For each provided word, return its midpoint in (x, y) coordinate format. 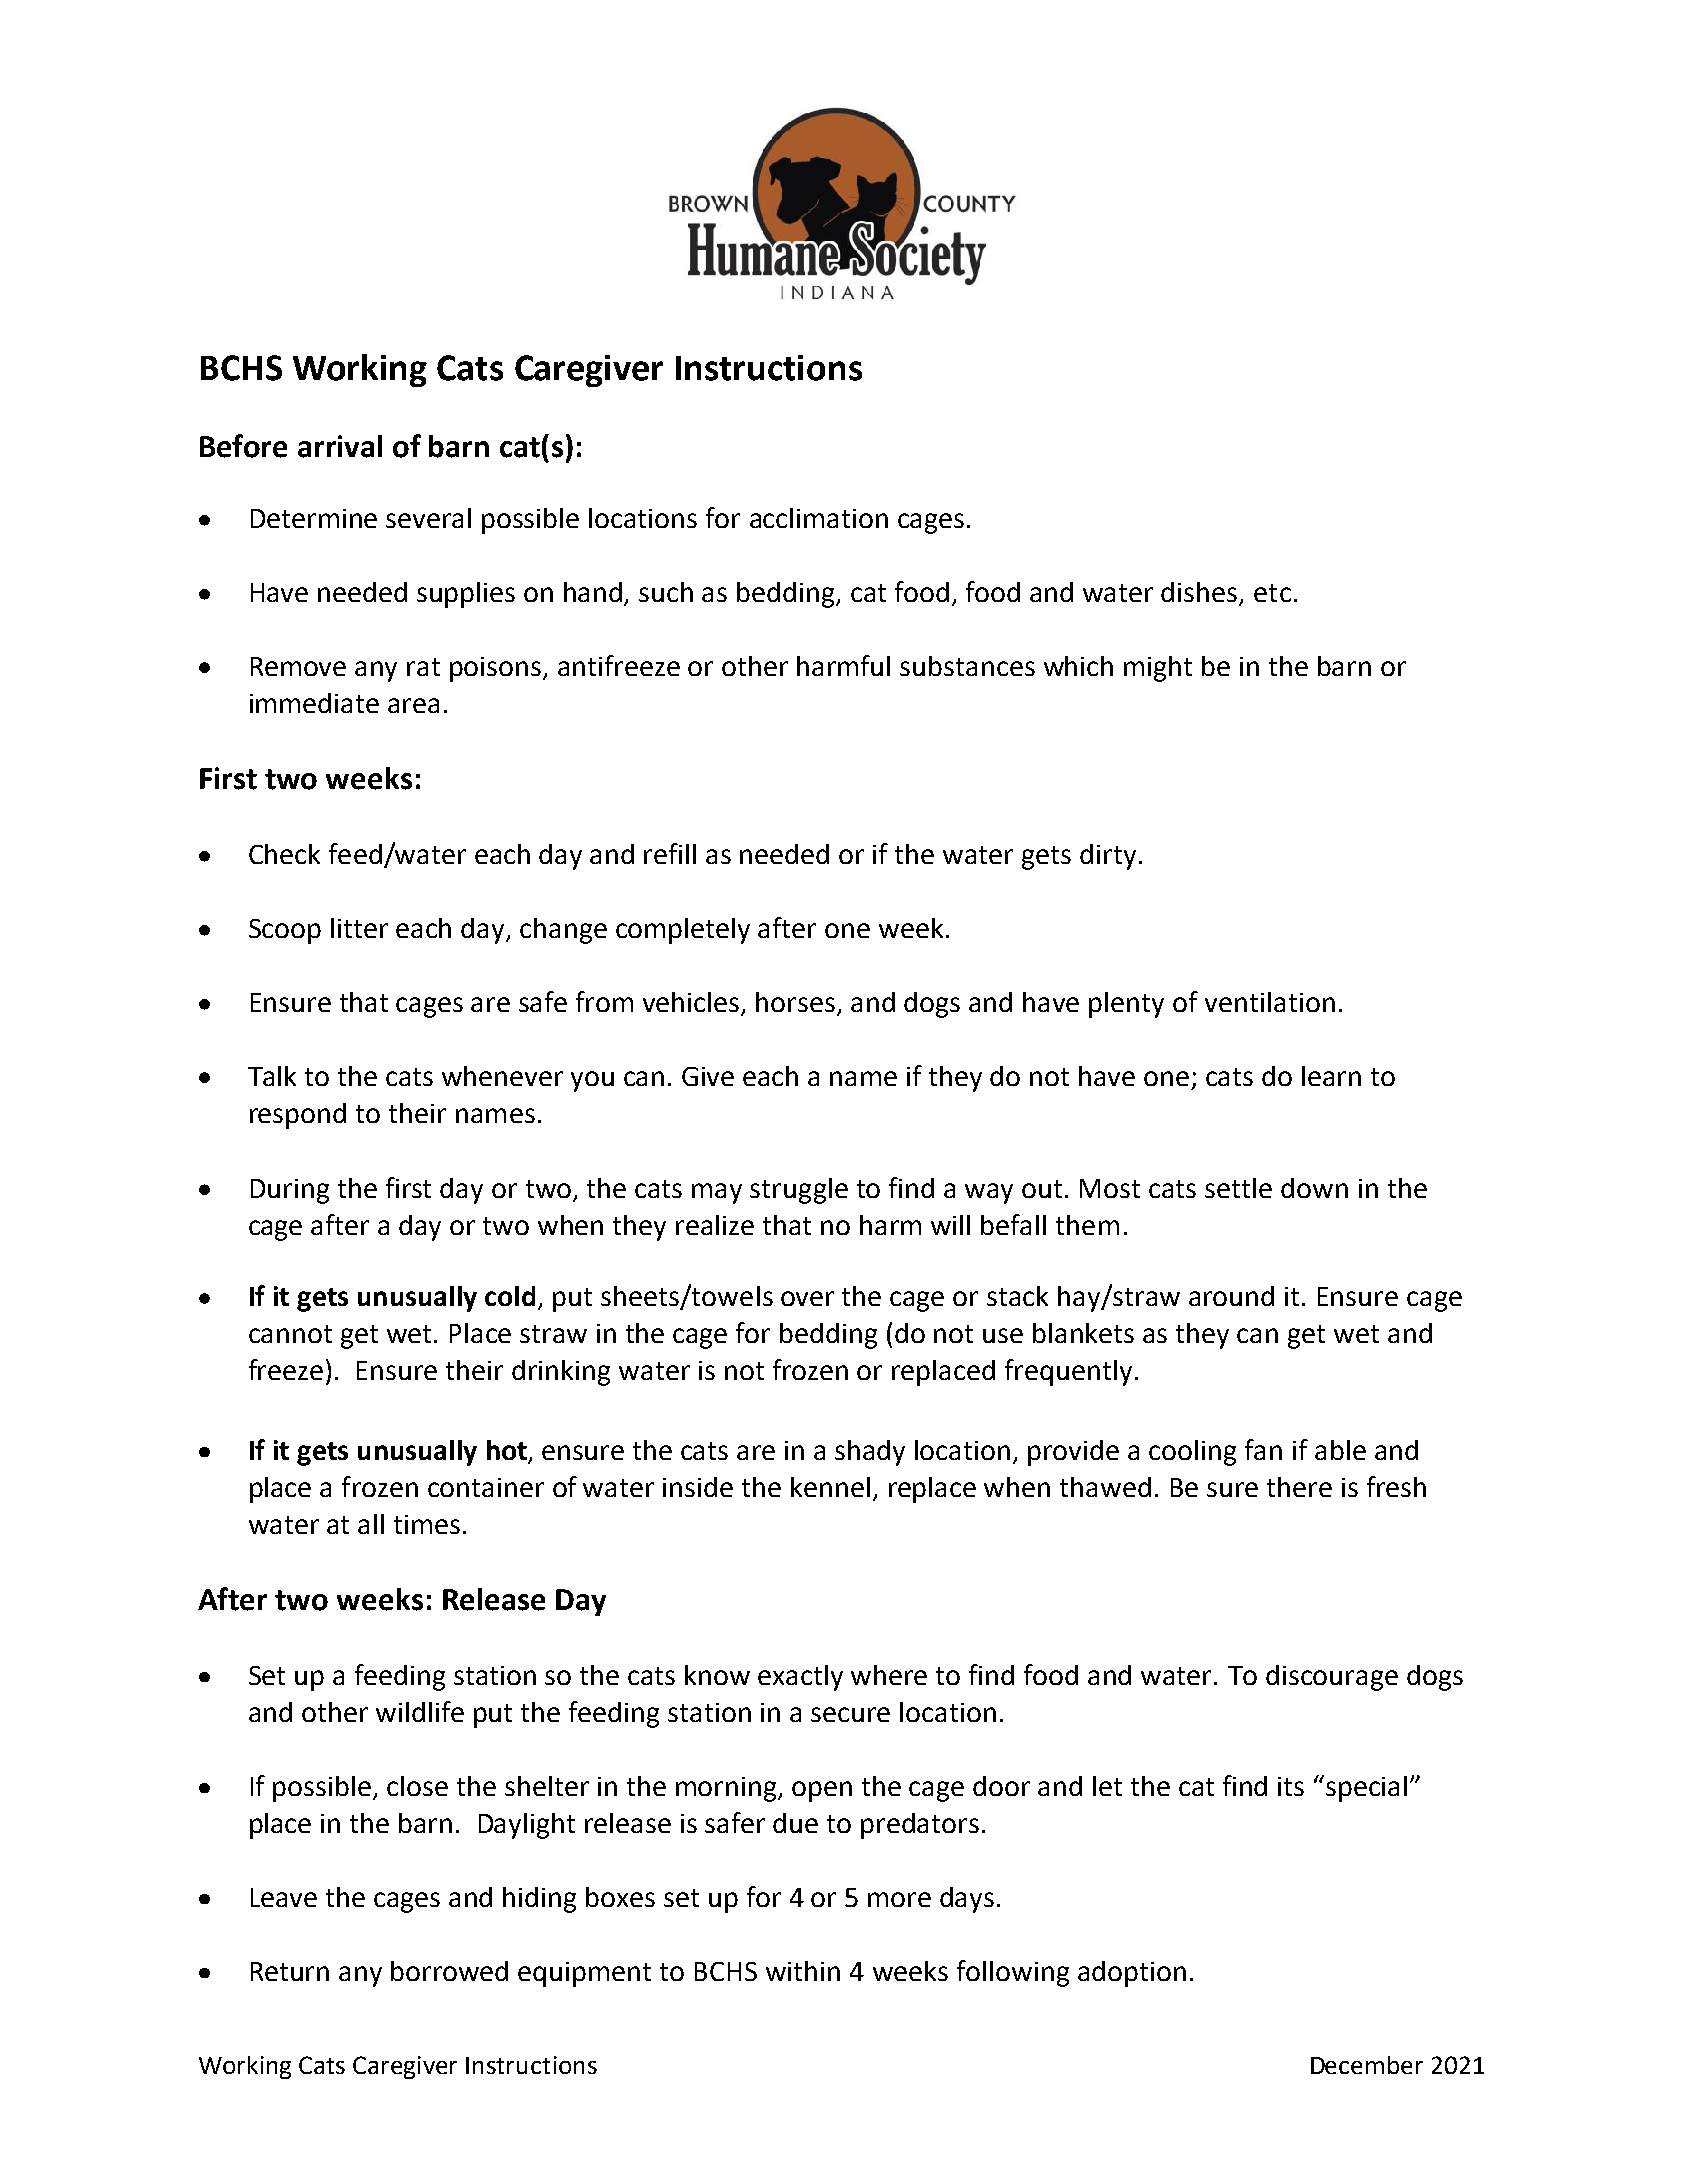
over (807, 1298)
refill (670, 853)
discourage (1332, 1678)
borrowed (449, 1971)
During (290, 1191)
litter (359, 928)
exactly (800, 1678)
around (1231, 1296)
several (428, 518)
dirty (1108, 857)
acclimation (819, 518)
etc (1272, 593)
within (803, 1971)
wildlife (420, 1711)
